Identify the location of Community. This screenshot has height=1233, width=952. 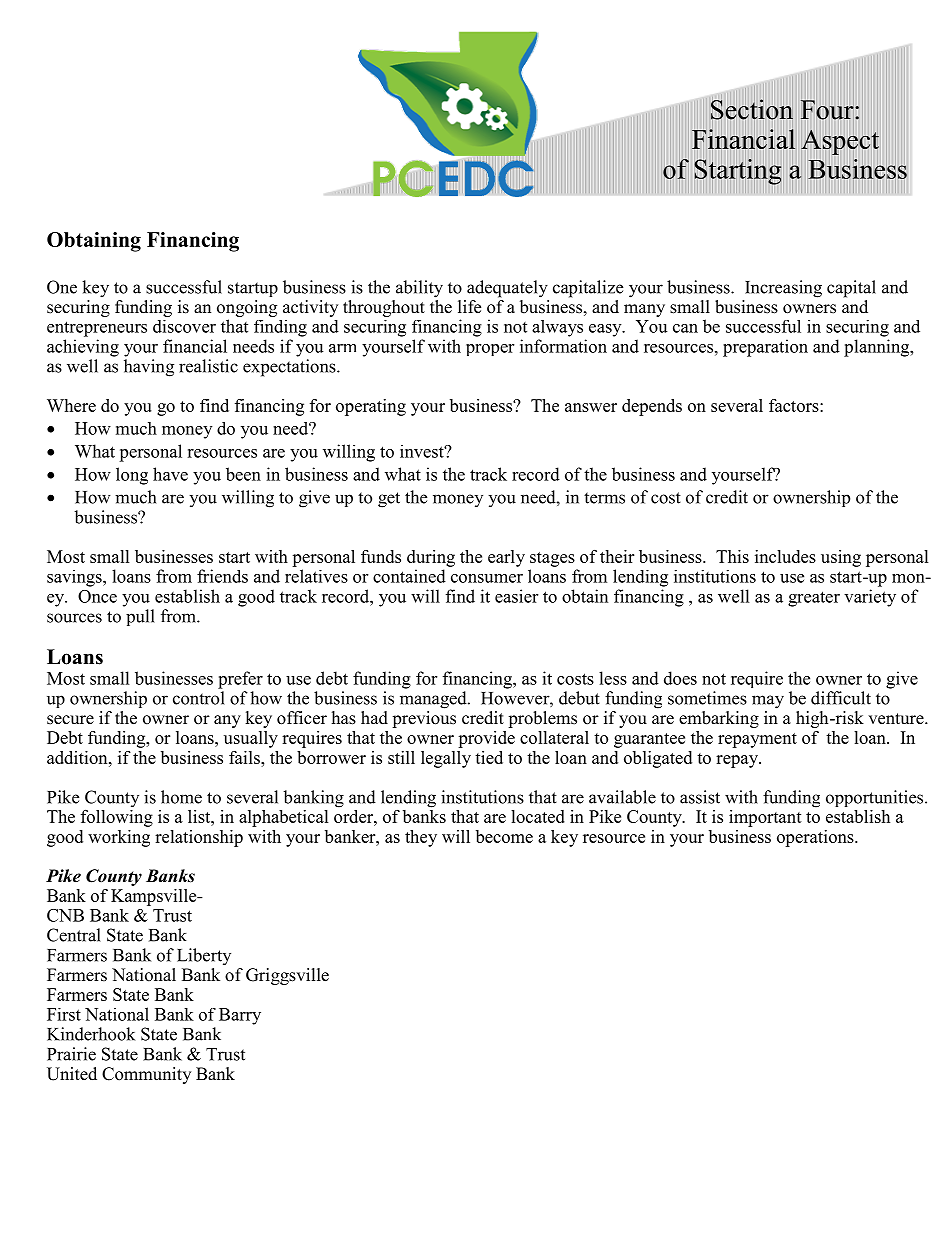
(146, 1075).
